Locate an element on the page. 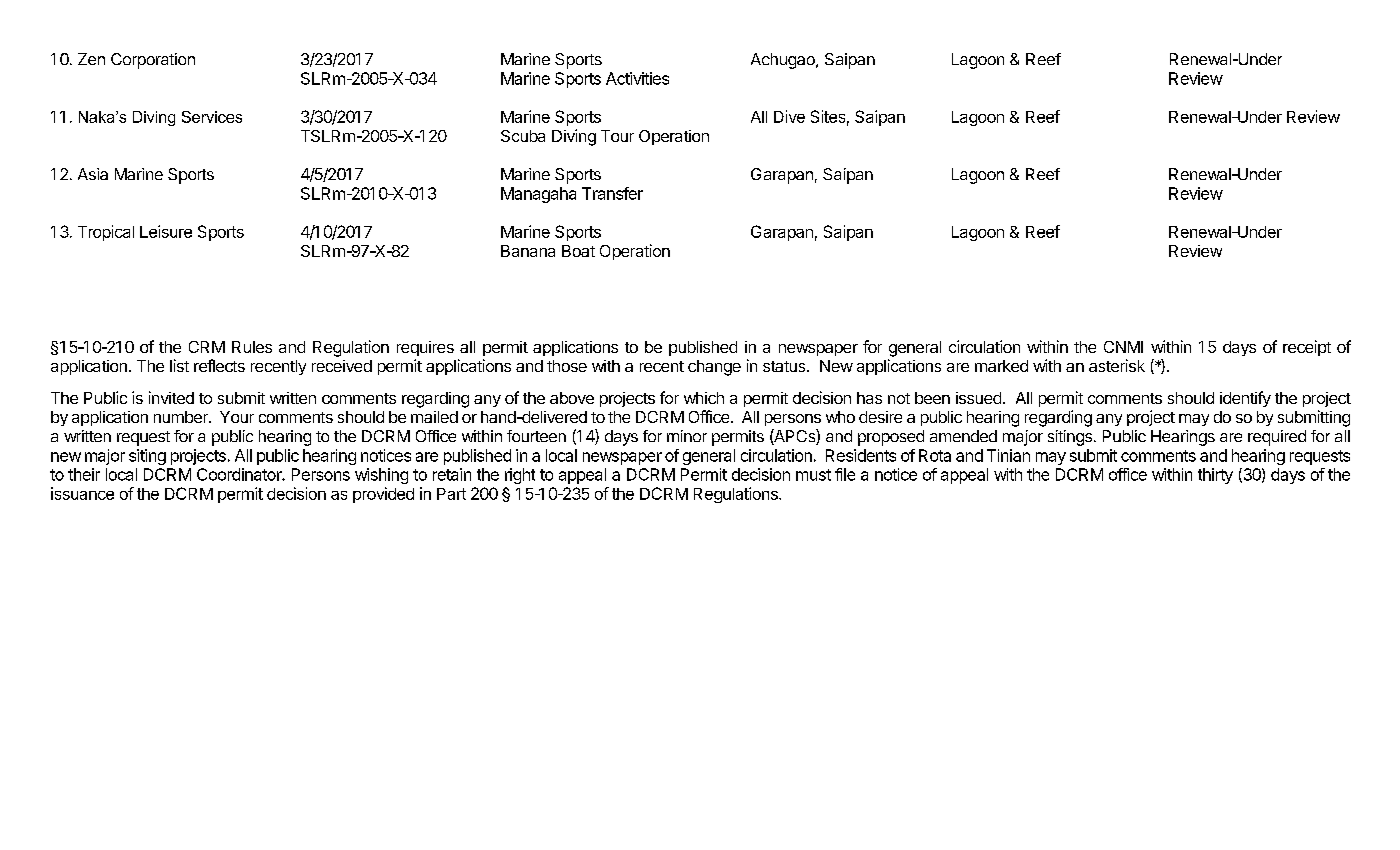 Image resolution: width=1400 pixels, height=850 pixels. Leisure is located at coordinates (166, 231).
